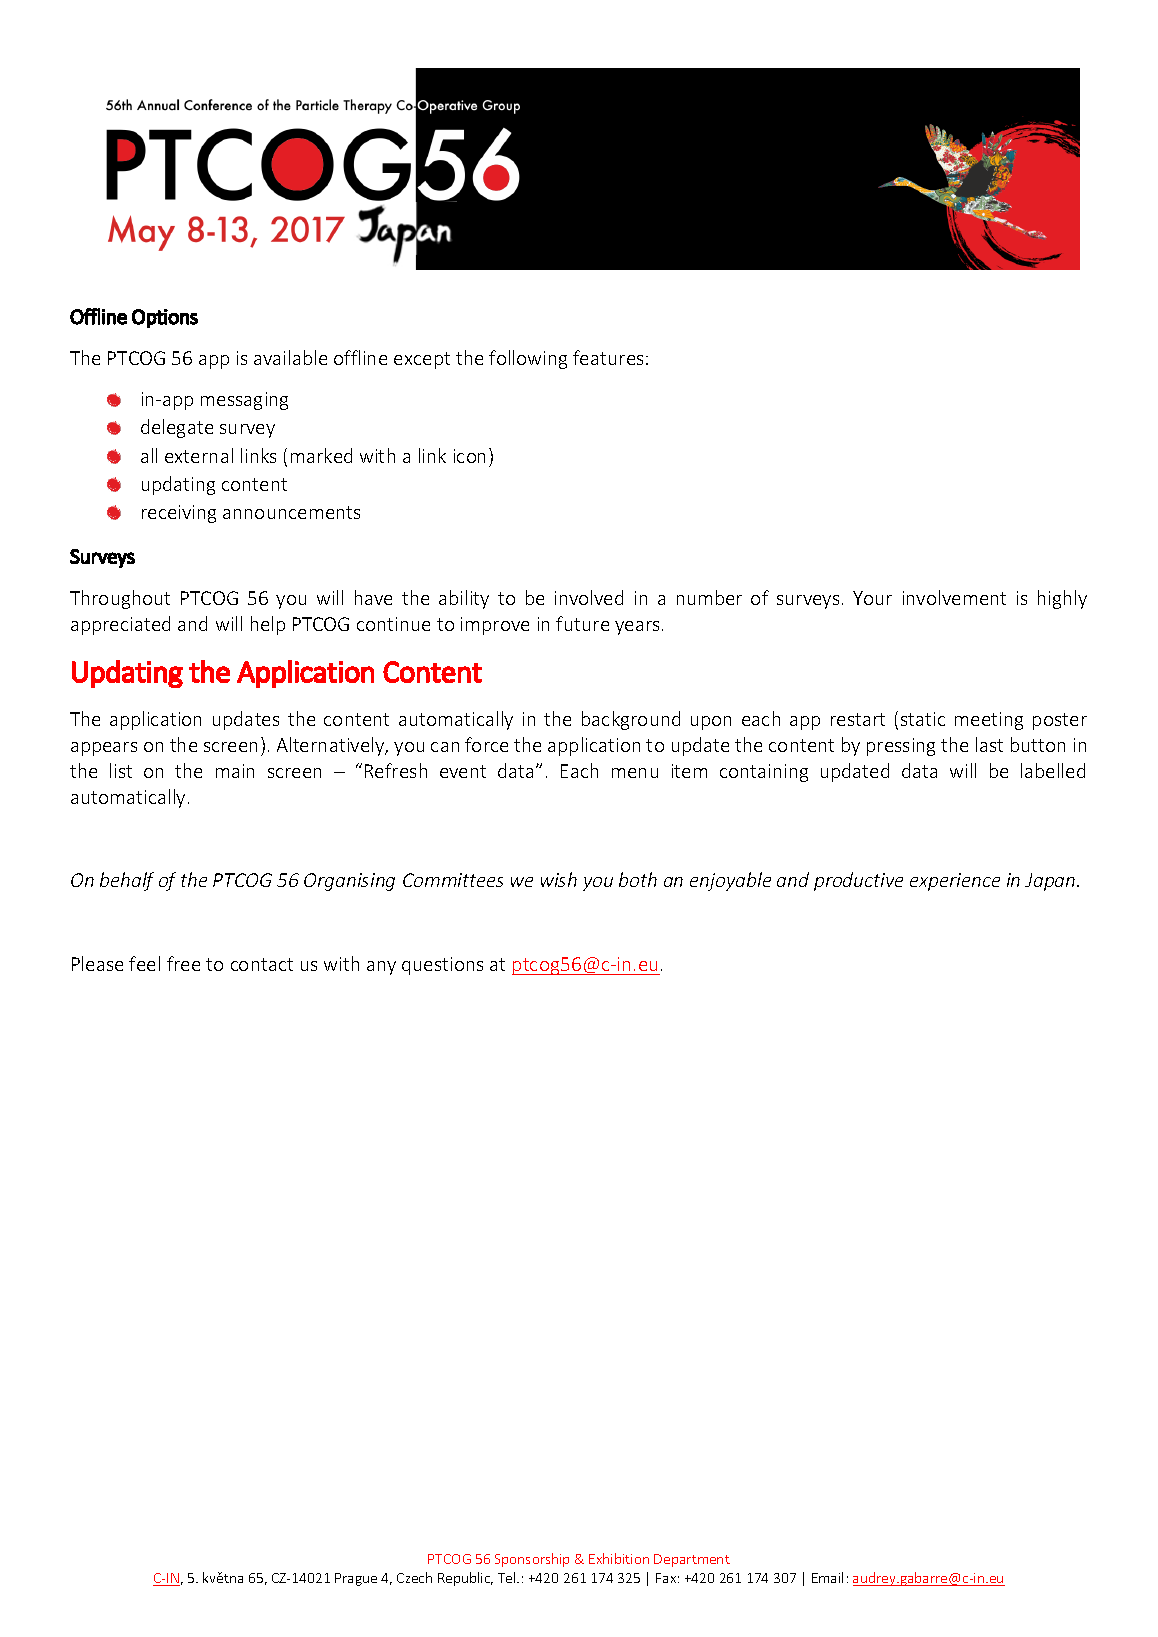  What do you see at coordinates (954, 597) in the document?
I see `involvement` at bounding box center [954, 597].
